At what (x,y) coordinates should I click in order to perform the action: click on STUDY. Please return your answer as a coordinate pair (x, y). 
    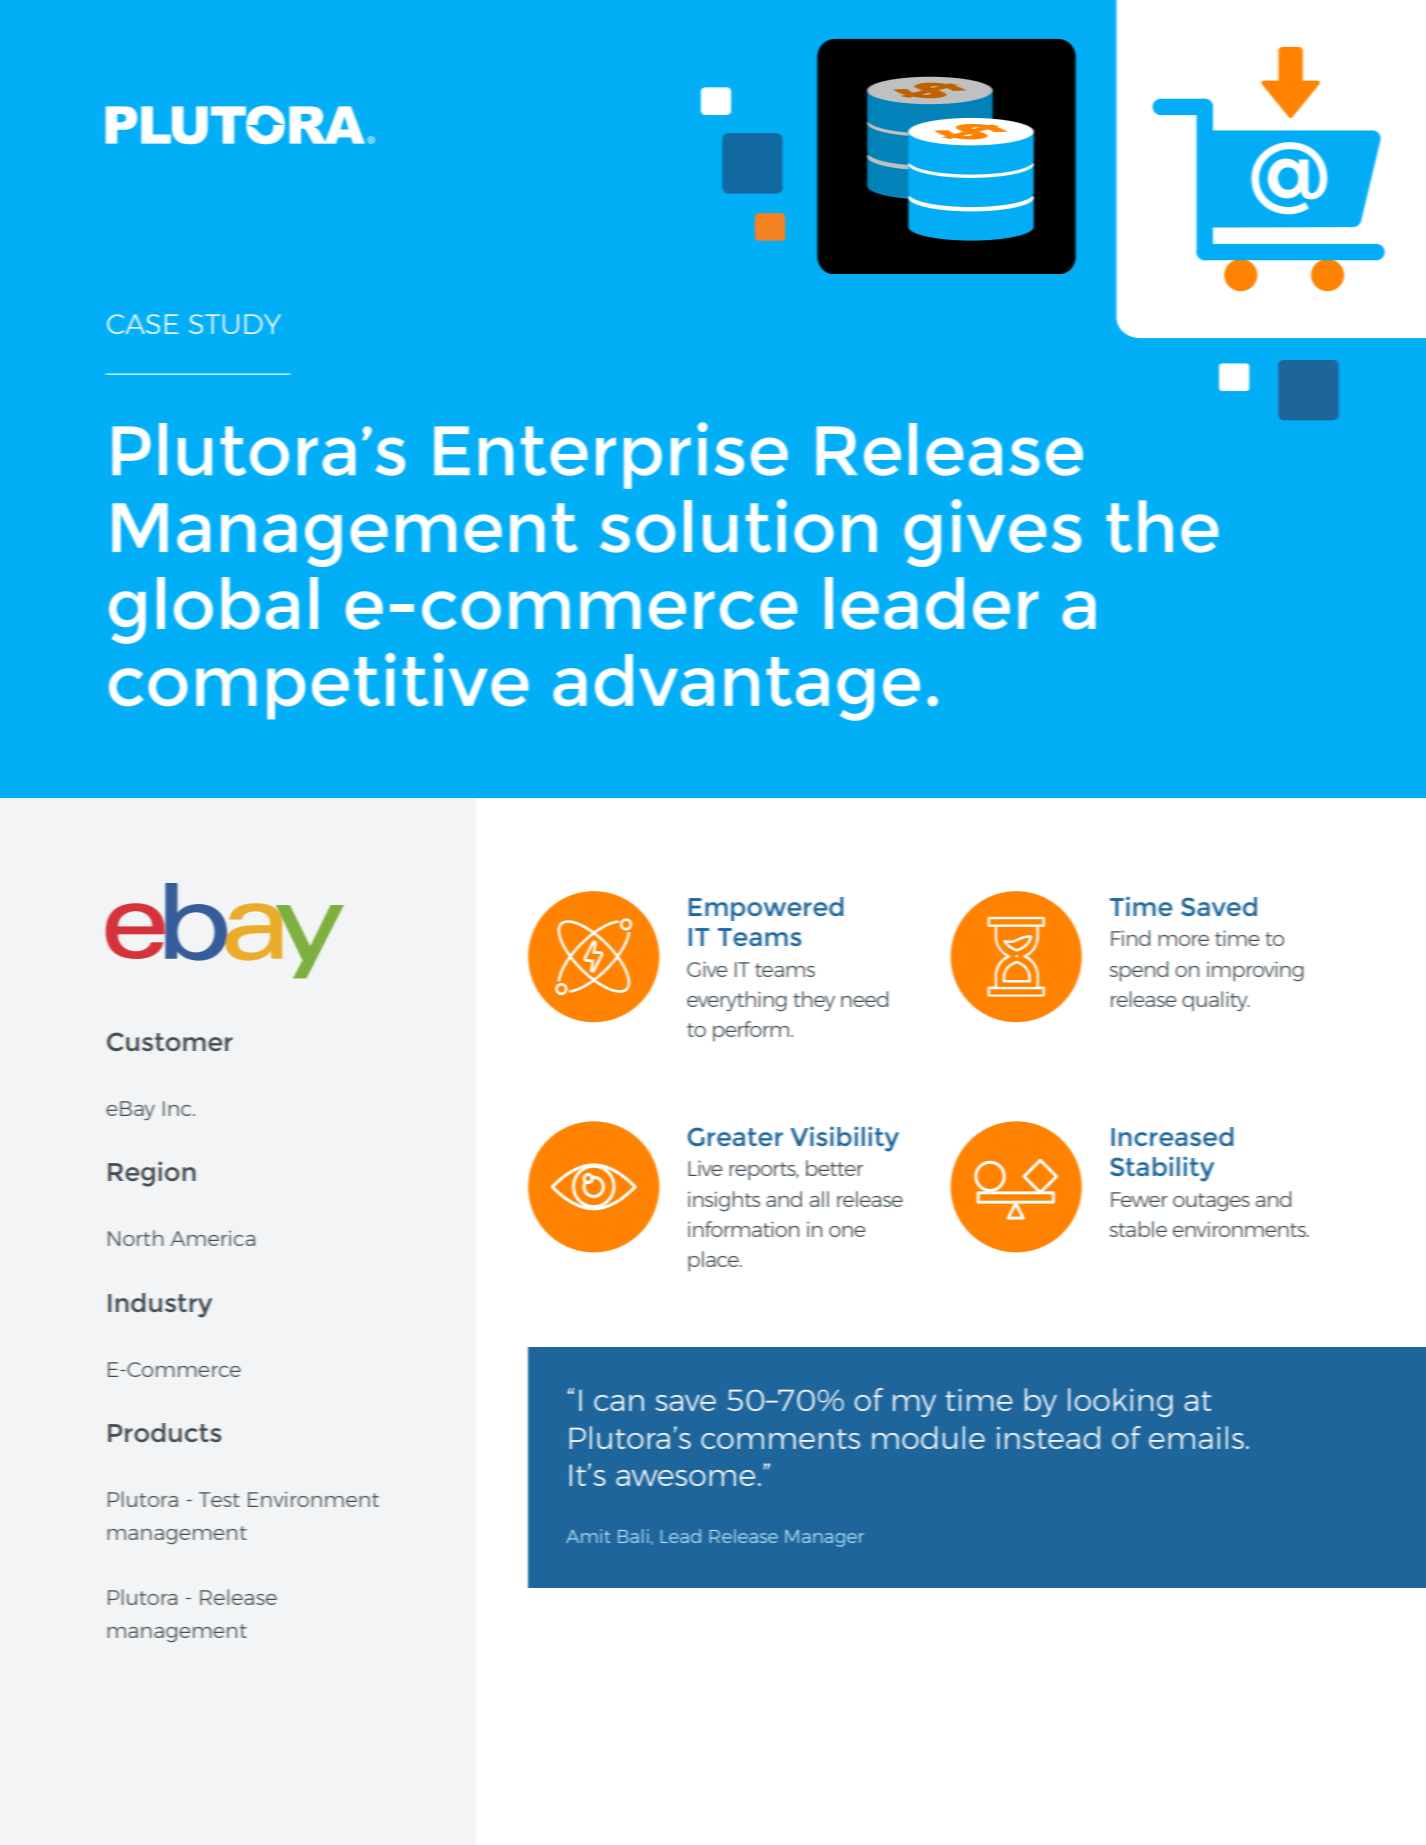
    Looking at the image, I should click on (235, 324).
